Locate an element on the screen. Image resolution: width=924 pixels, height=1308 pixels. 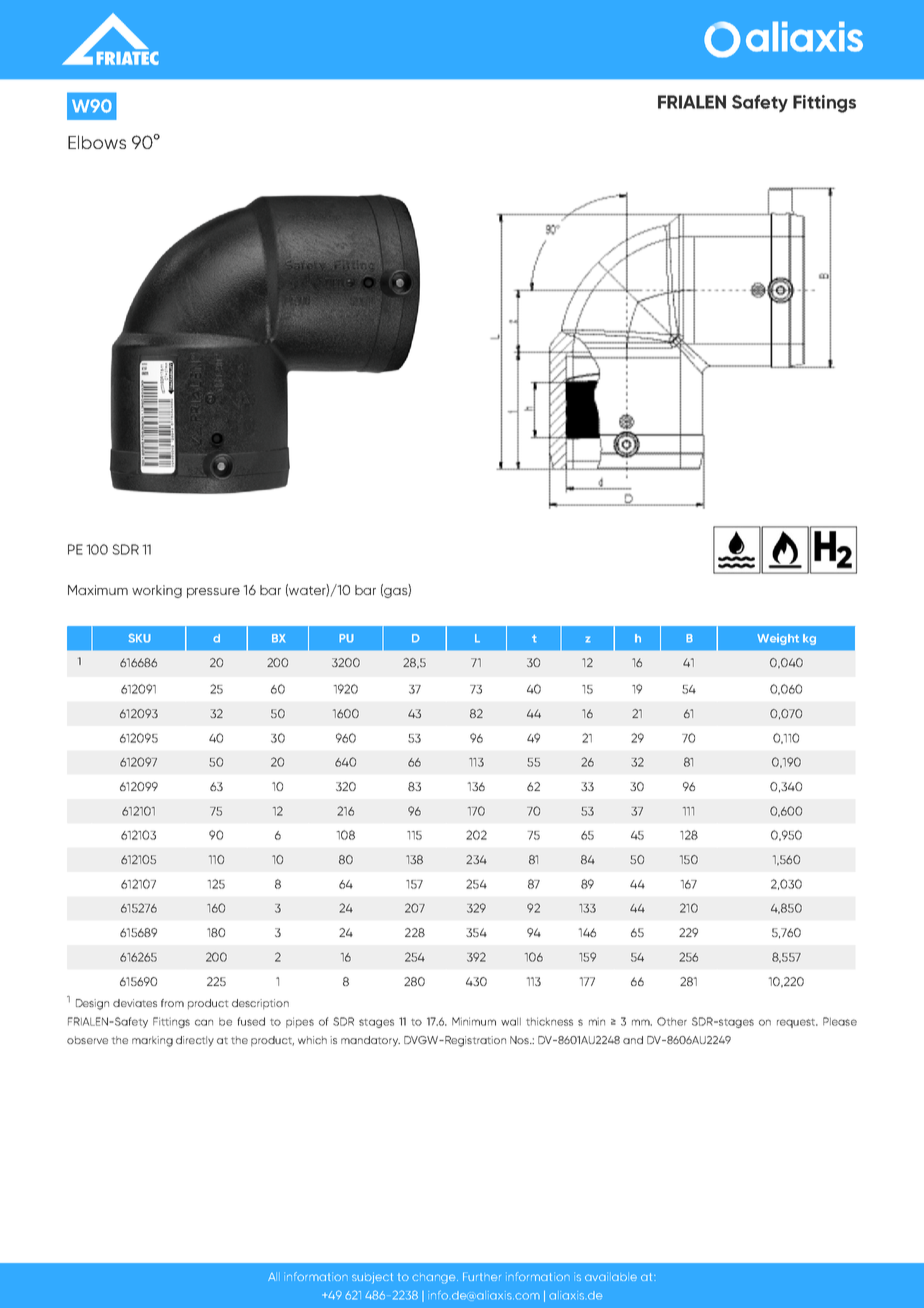
subject is located at coordinates (372, 1278).
